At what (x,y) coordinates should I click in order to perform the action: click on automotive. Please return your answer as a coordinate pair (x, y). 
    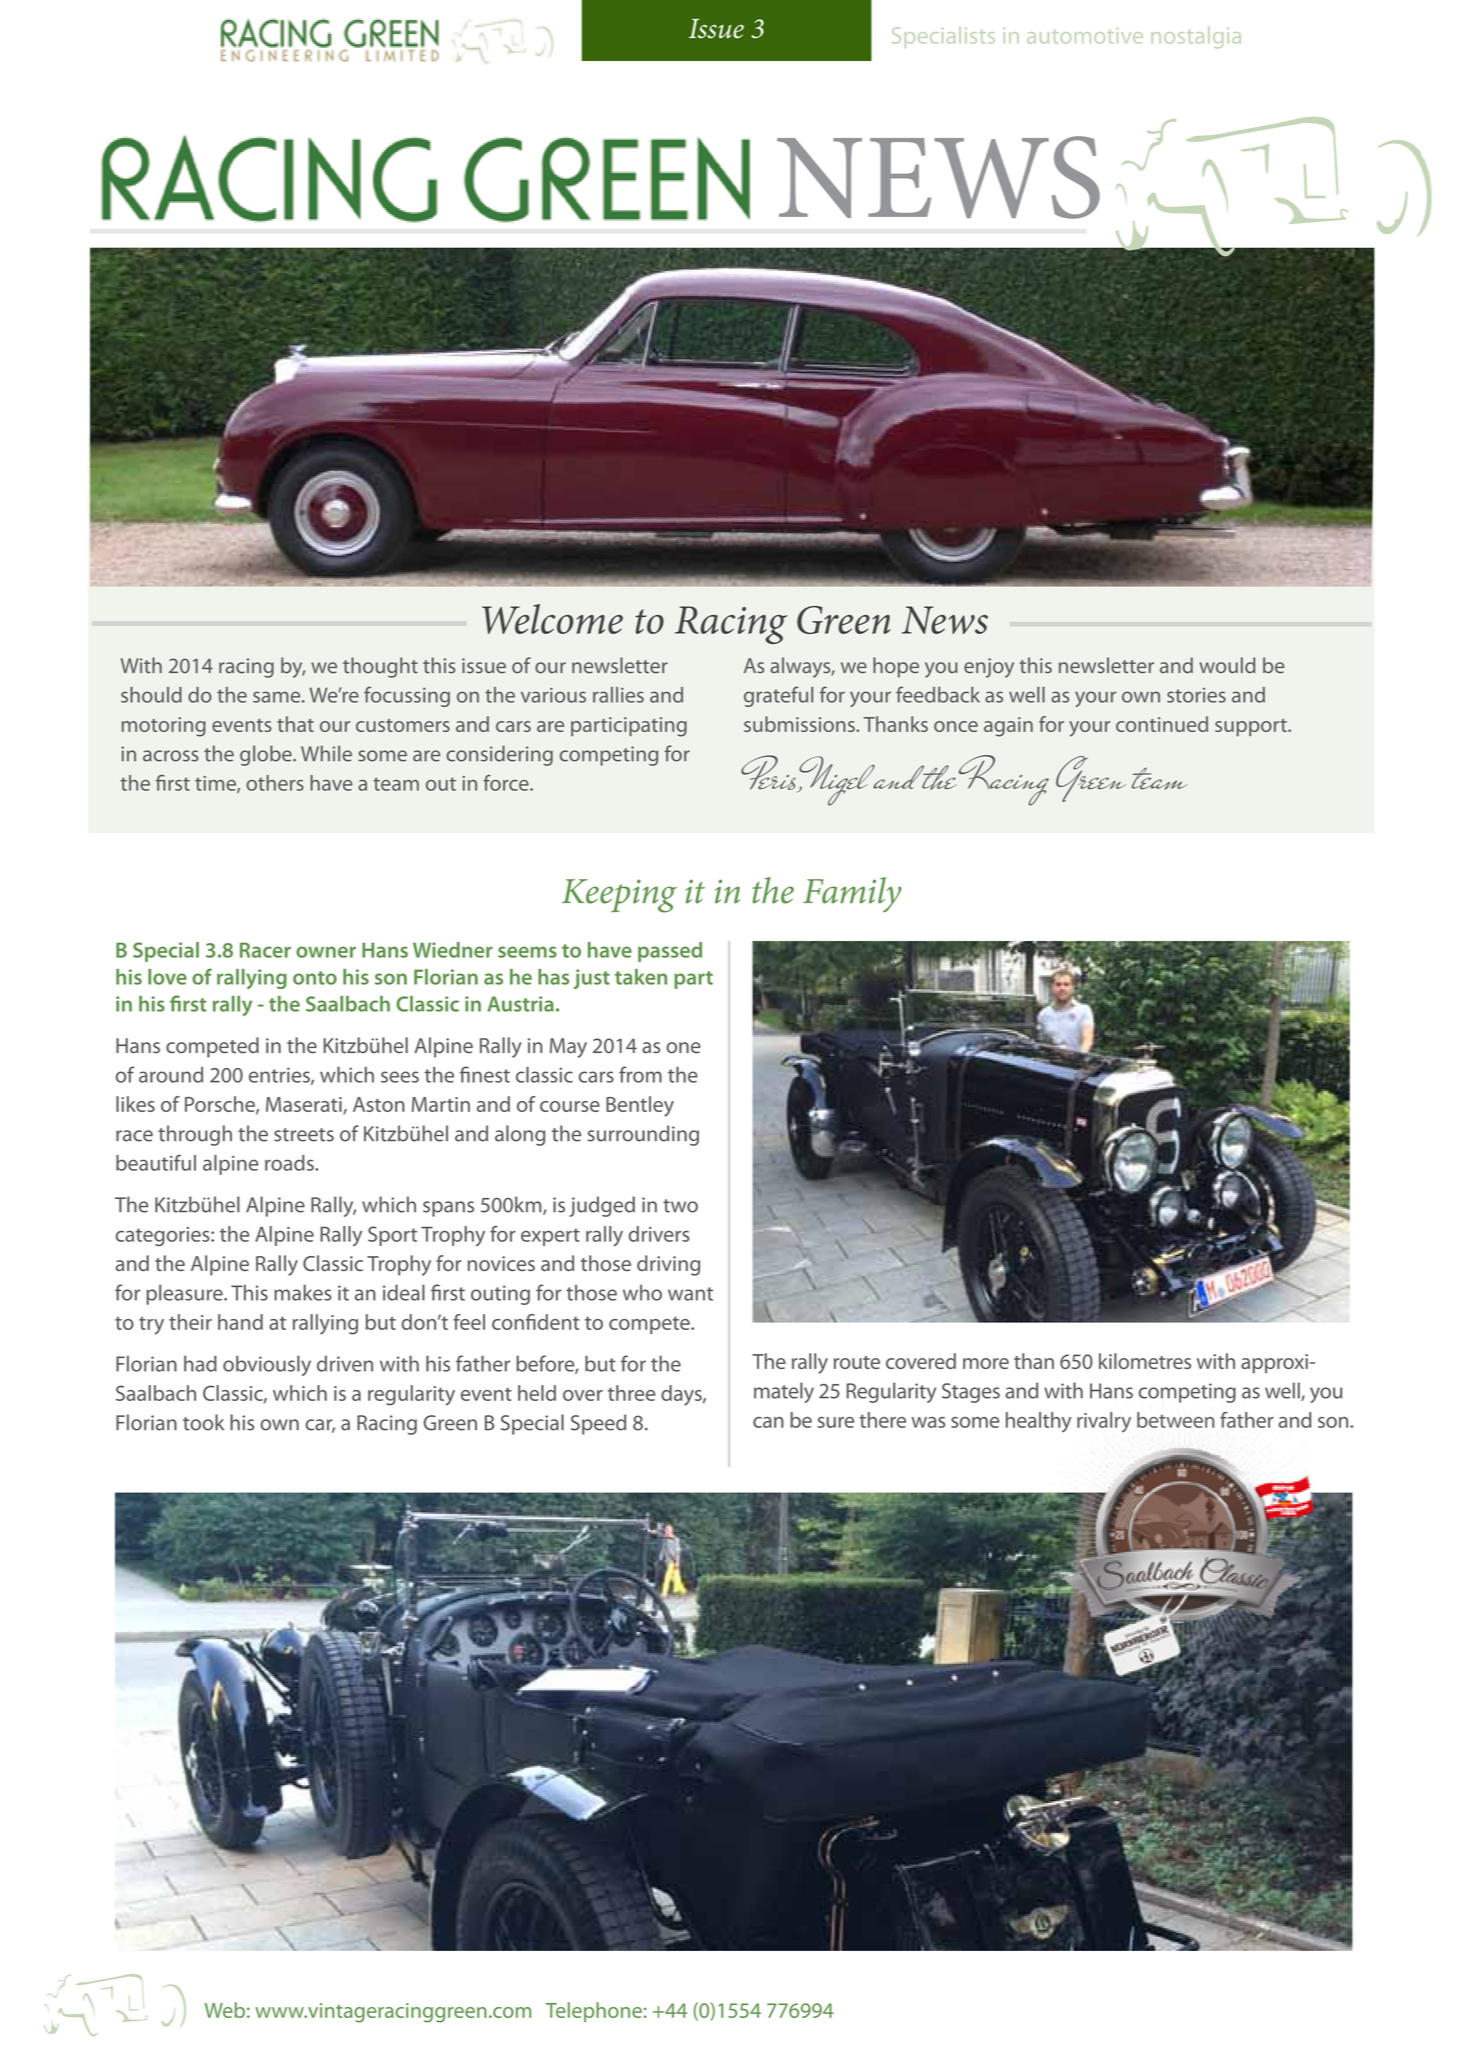
    Looking at the image, I should click on (1085, 36).
